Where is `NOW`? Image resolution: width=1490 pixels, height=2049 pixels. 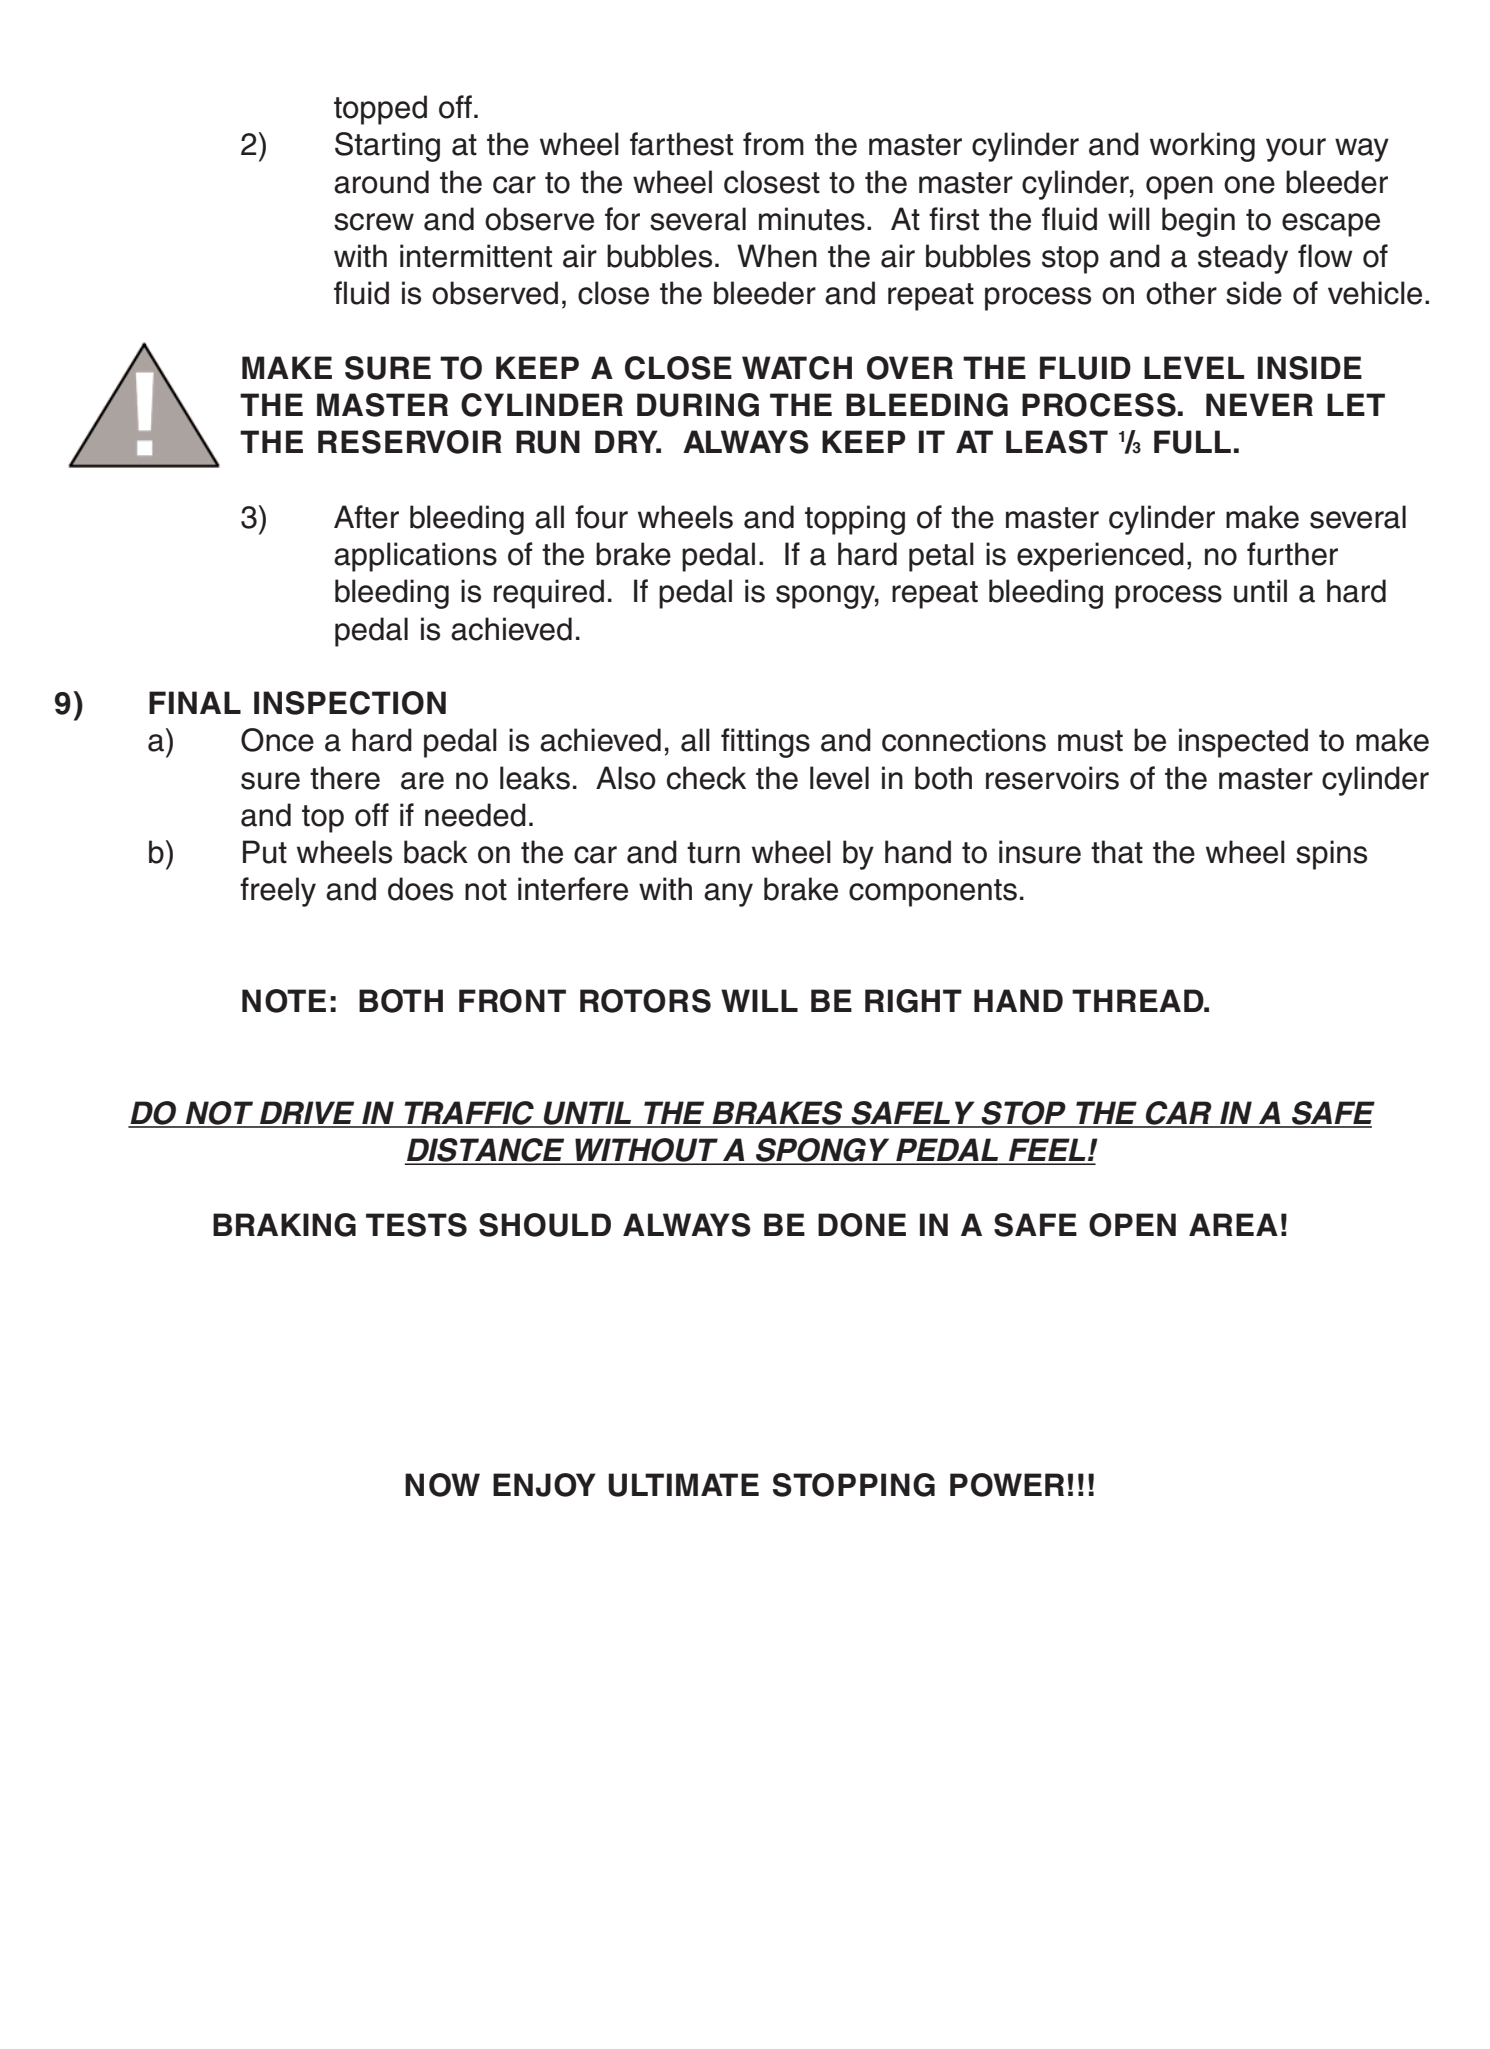 NOW is located at coordinates (442, 1485).
